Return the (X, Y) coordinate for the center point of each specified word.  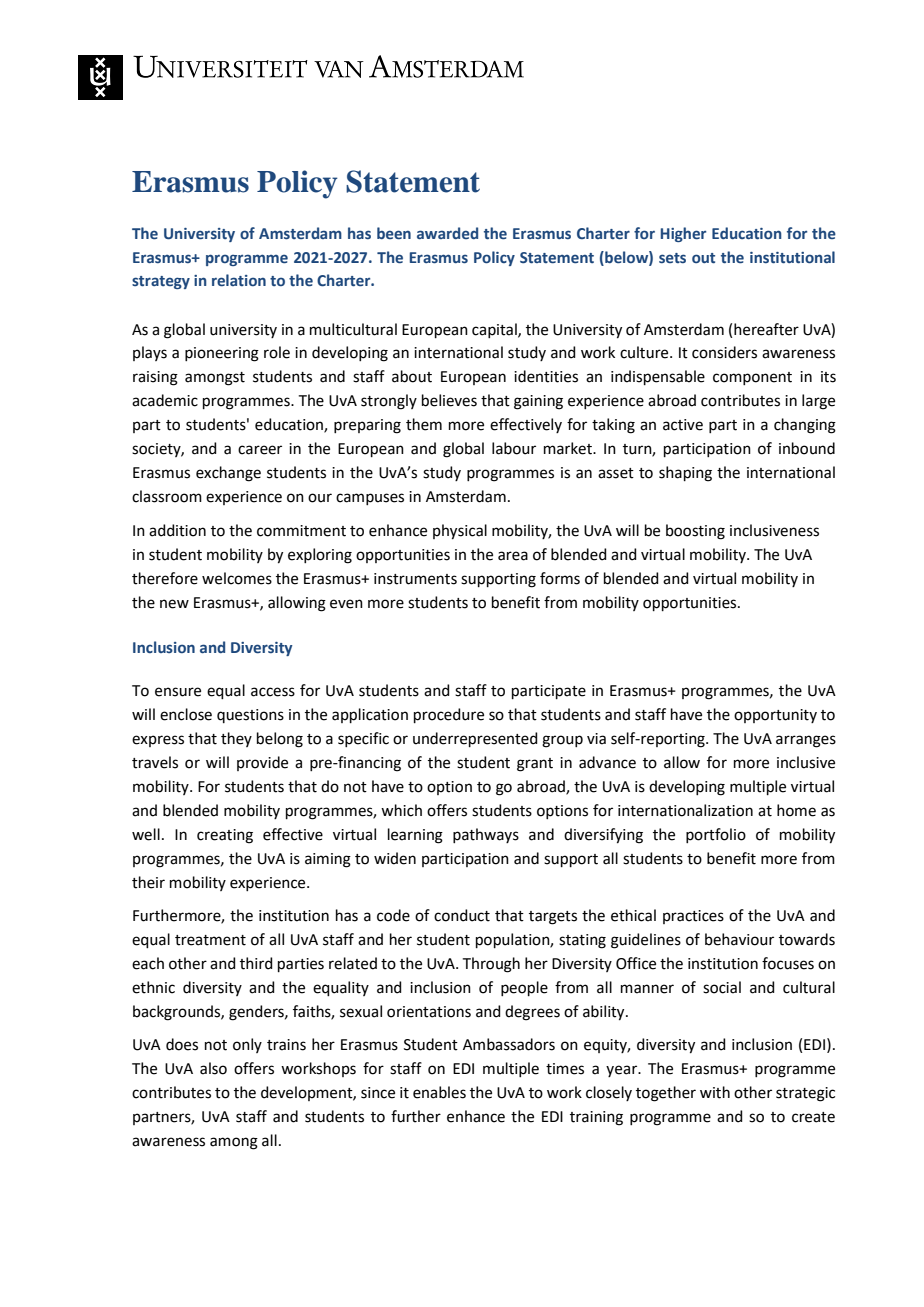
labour (514, 448)
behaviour (739, 939)
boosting (695, 532)
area (513, 556)
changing (805, 426)
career (260, 450)
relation (239, 280)
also (213, 1068)
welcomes (237, 578)
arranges (806, 741)
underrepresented (475, 739)
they (236, 739)
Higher (683, 234)
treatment (210, 940)
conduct (462, 915)
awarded (447, 233)
